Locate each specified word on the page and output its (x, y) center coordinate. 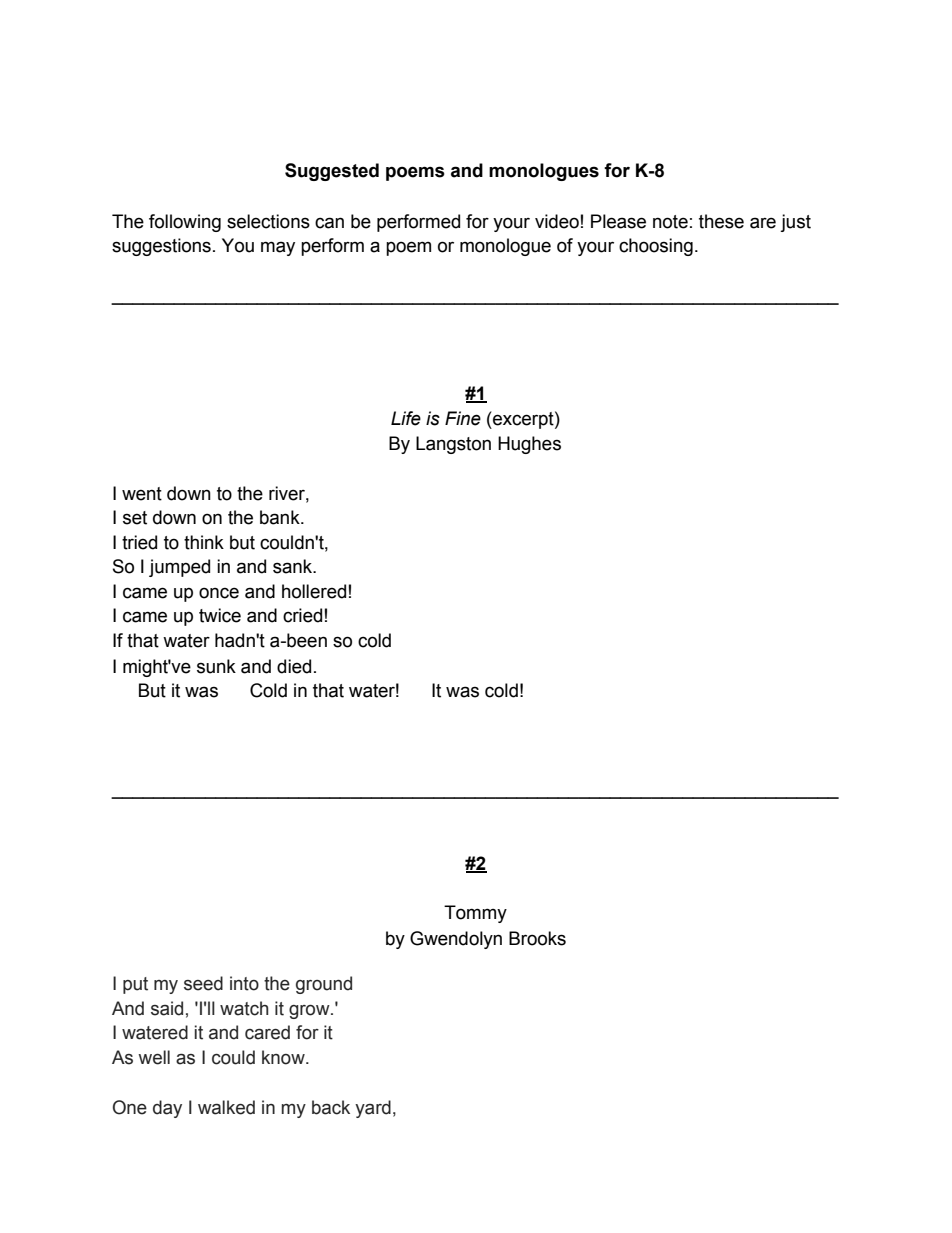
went (142, 494)
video (557, 221)
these (721, 221)
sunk (216, 666)
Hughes (529, 445)
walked (226, 1107)
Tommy (475, 914)
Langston (453, 445)
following (185, 223)
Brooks (537, 938)
